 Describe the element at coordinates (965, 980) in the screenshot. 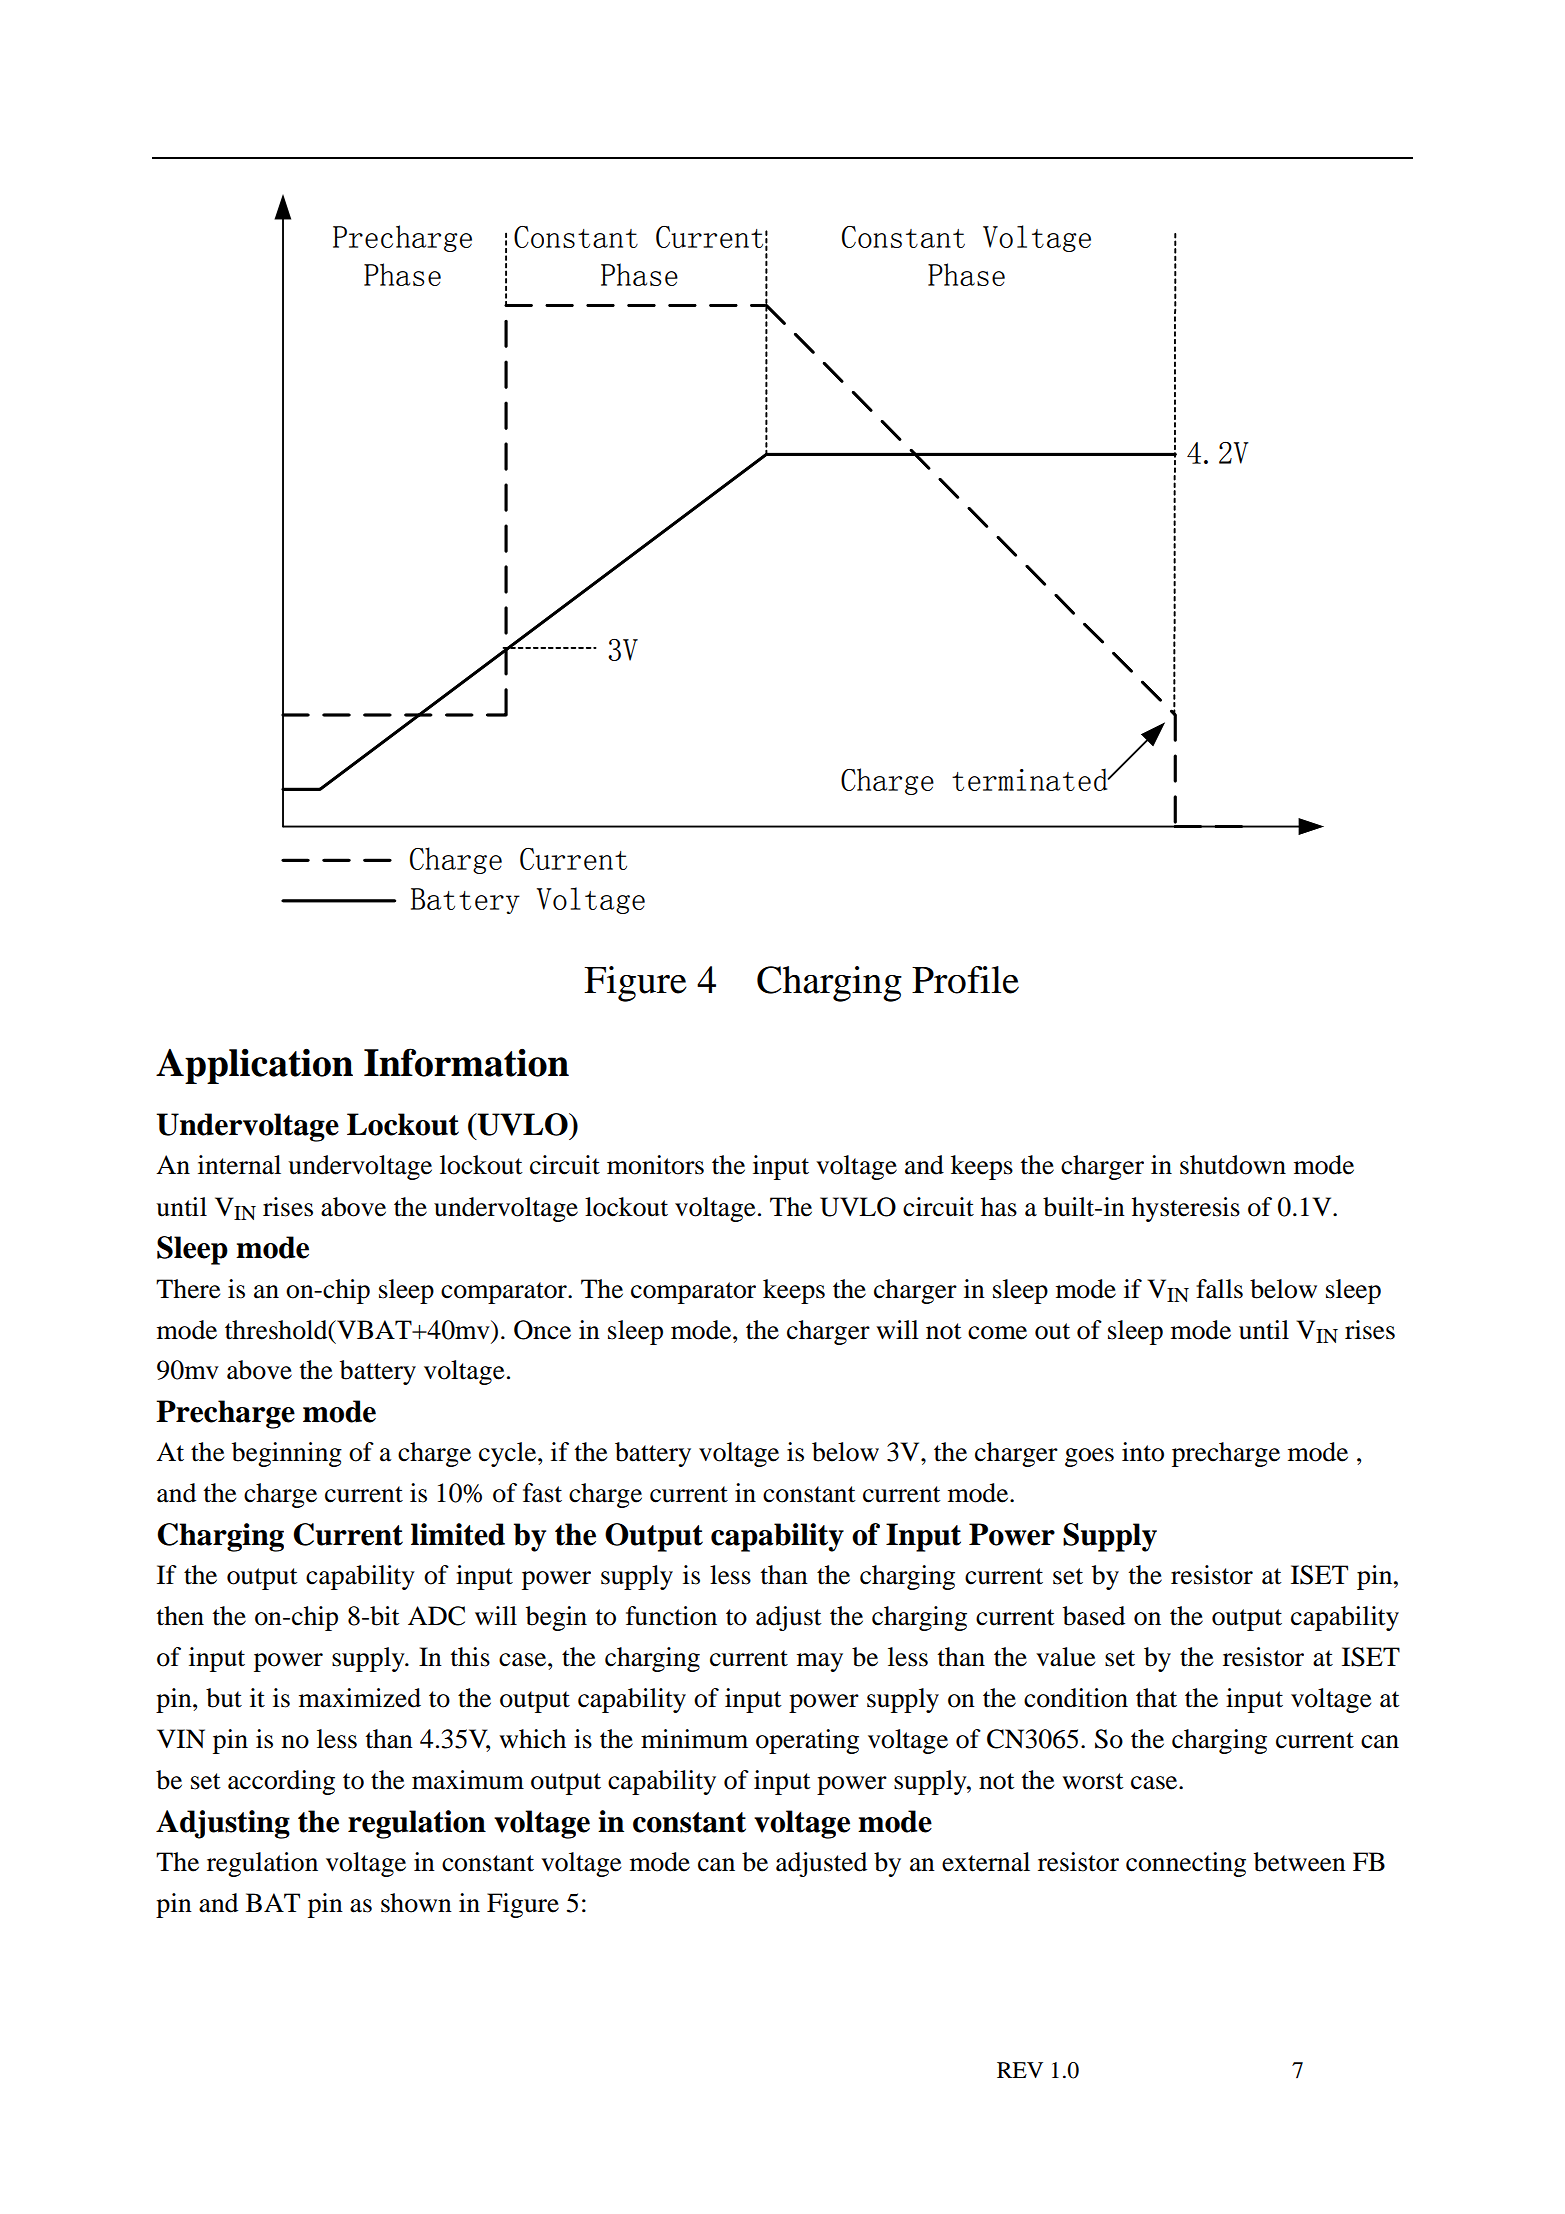

I see `Profile` at that location.
